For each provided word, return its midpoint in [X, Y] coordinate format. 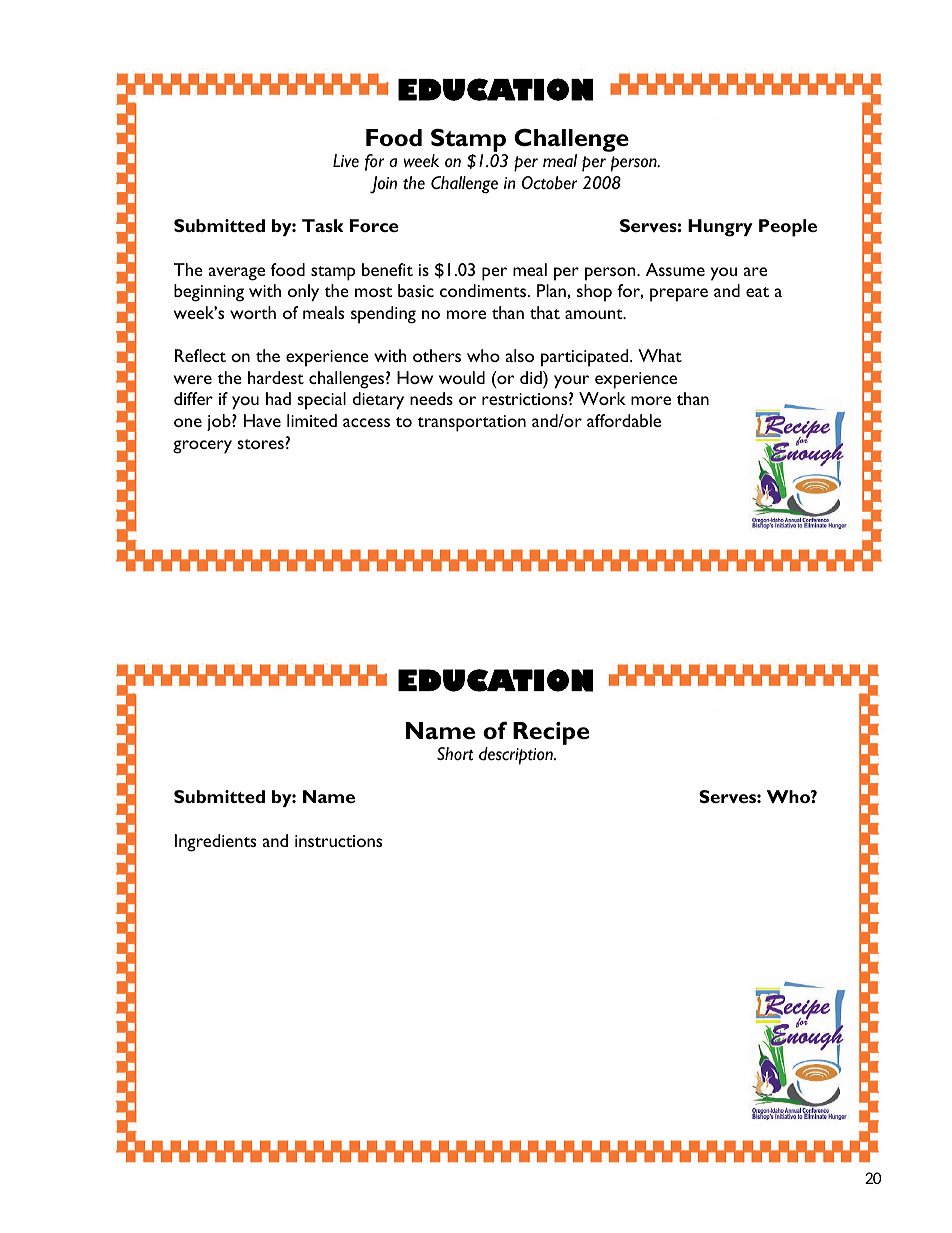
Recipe [551, 733]
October [549, 183]
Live [346, 161]
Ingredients [215, 843]
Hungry [720, 228]
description [517, 756]
